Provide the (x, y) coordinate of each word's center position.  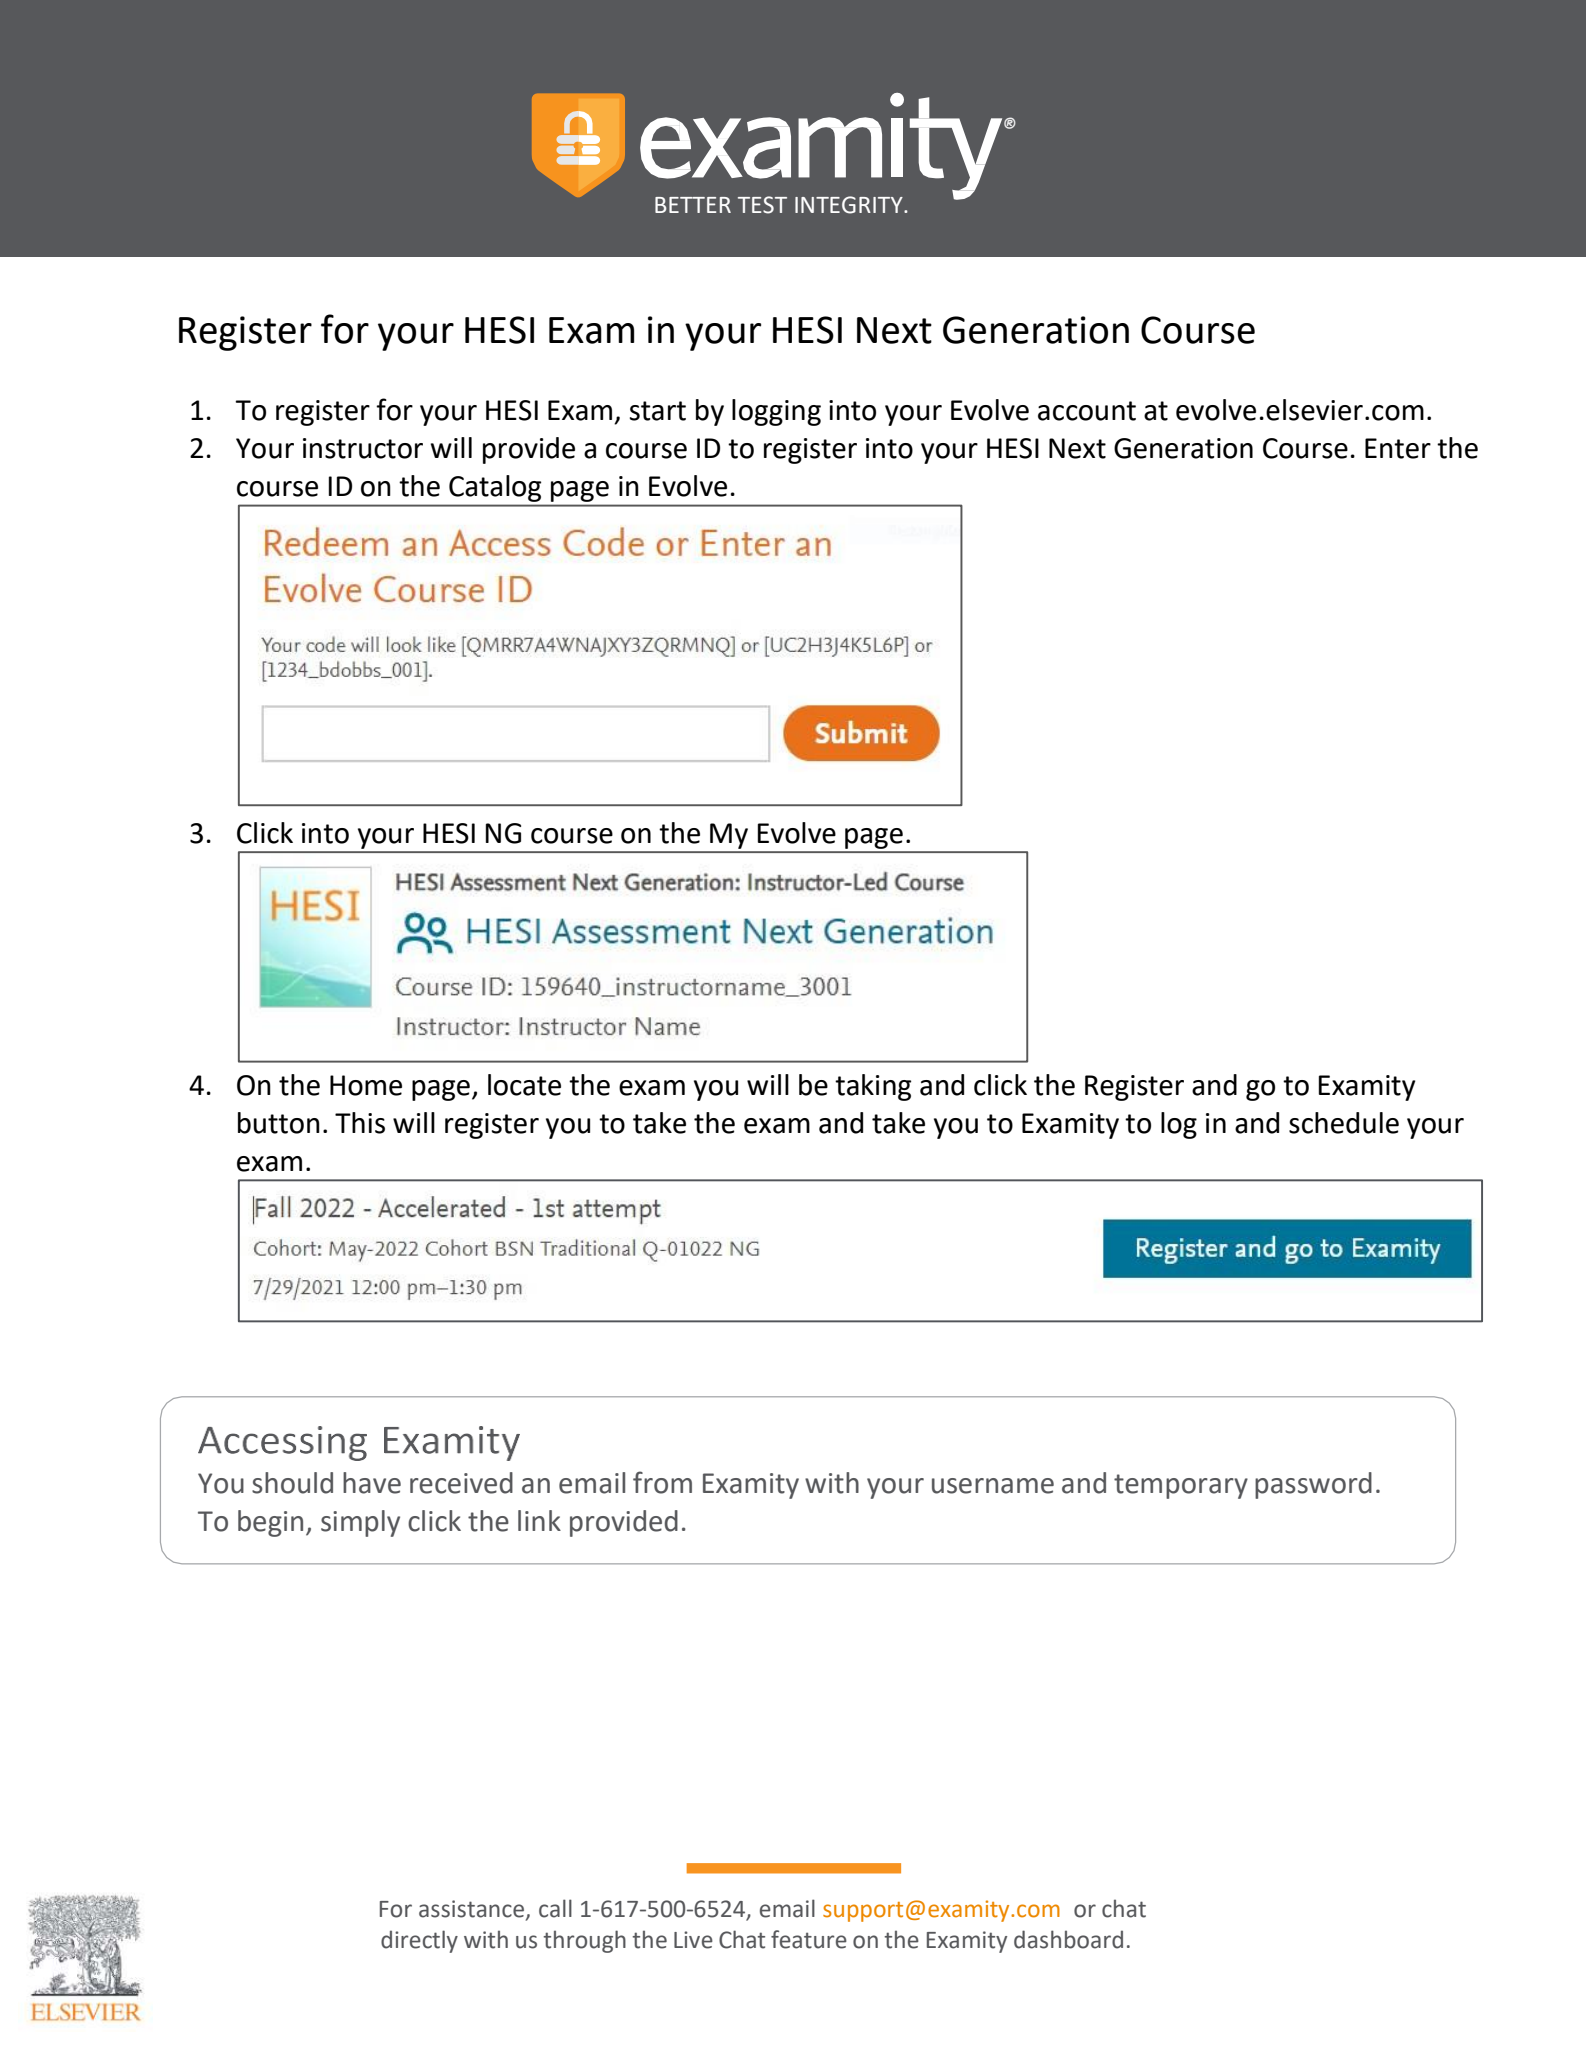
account (1087, 411)
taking (873, 1087)
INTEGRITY (850, 205)
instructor (363, 448)
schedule (1344, 1123)
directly (419, 1941)
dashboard (1068, 1939)
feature (809, 1939)
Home (366, 1085)
